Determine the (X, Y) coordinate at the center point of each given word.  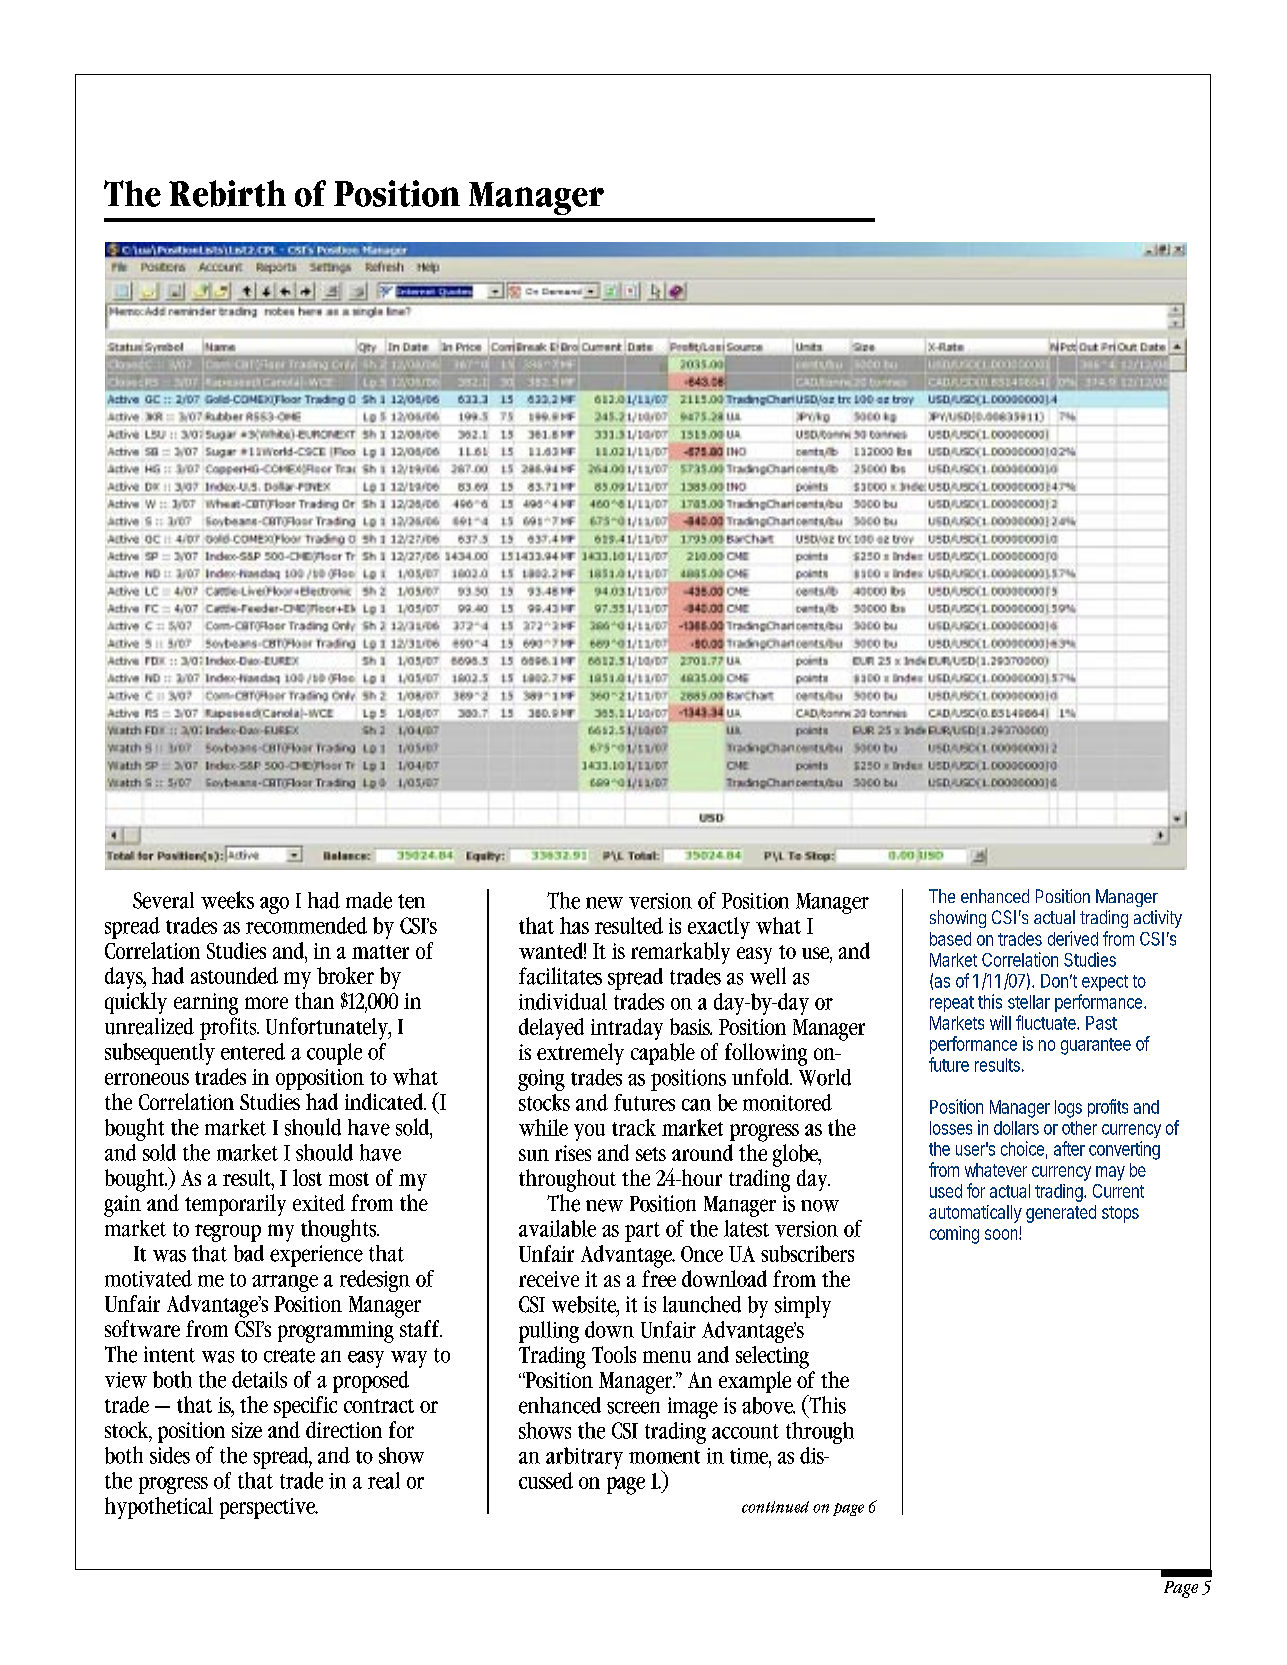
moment (664, 1457)
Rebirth (227, 193)
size (247, 1430)
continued (775, 1507)
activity (1158, 919)
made (369, 900)
